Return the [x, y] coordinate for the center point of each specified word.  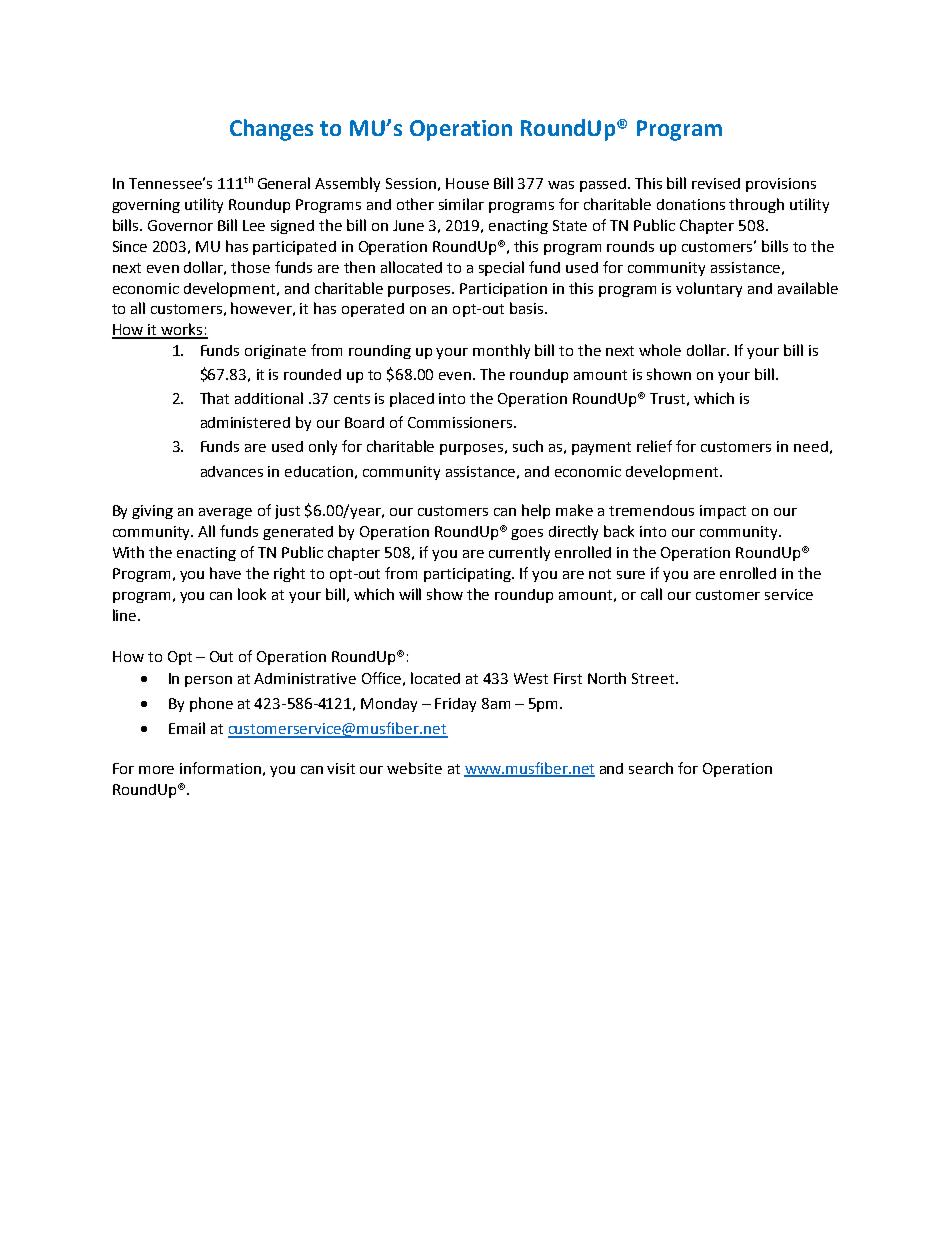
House [467, 183]
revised [716, 183]
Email [187, 728]
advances [232, 471]
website [414, 768]
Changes [271, 130]
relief [654, 446]
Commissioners [461, 422]
